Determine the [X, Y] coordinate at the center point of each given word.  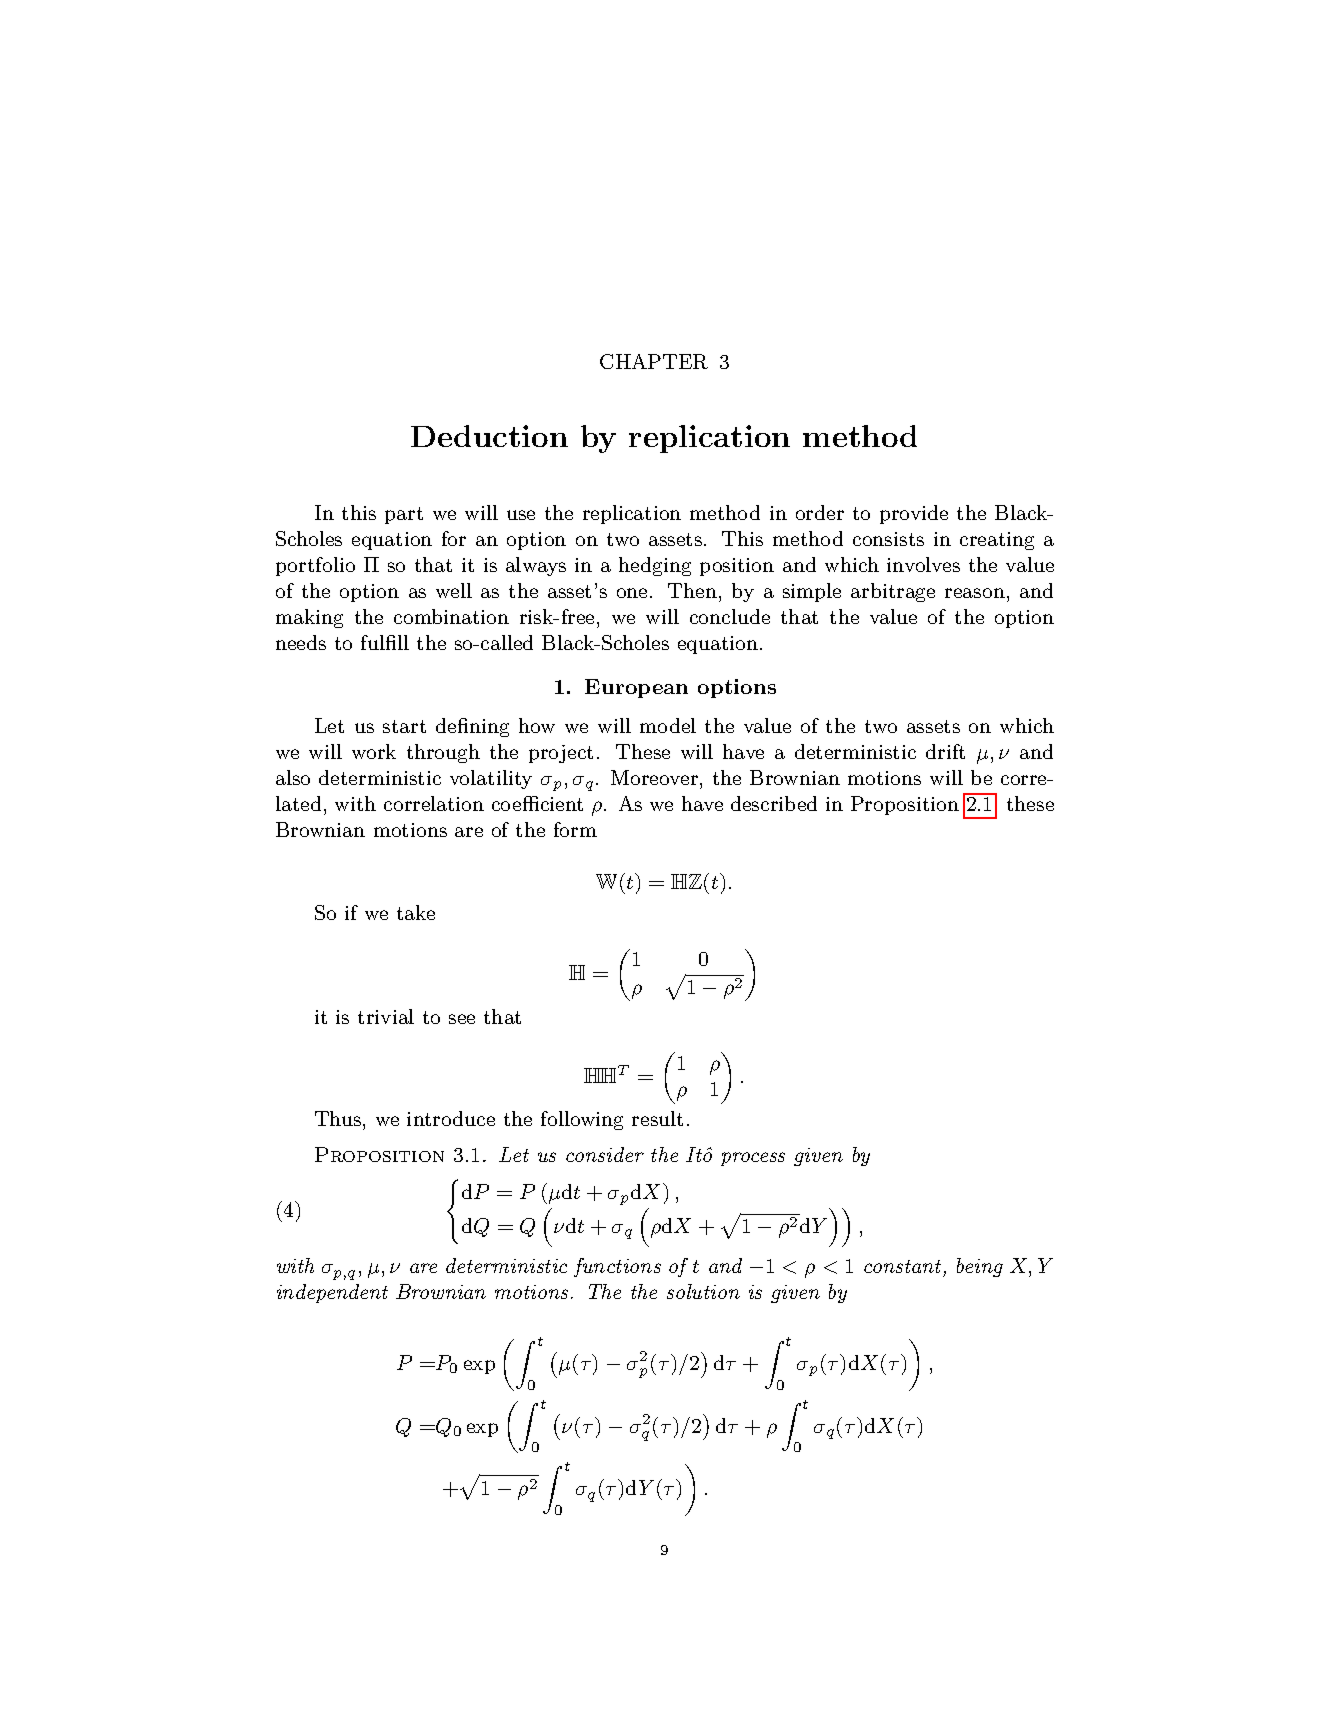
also [293, 777]
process [753, 1159]
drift [945, 751]
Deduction [489, 436]
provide [914, 514]
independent [332, 1293]
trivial [386, 1016]
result [657, 1118]
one [632, 593]
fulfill [385, 642]
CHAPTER [654, 361]
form [575, 829]
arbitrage [893, 592]
